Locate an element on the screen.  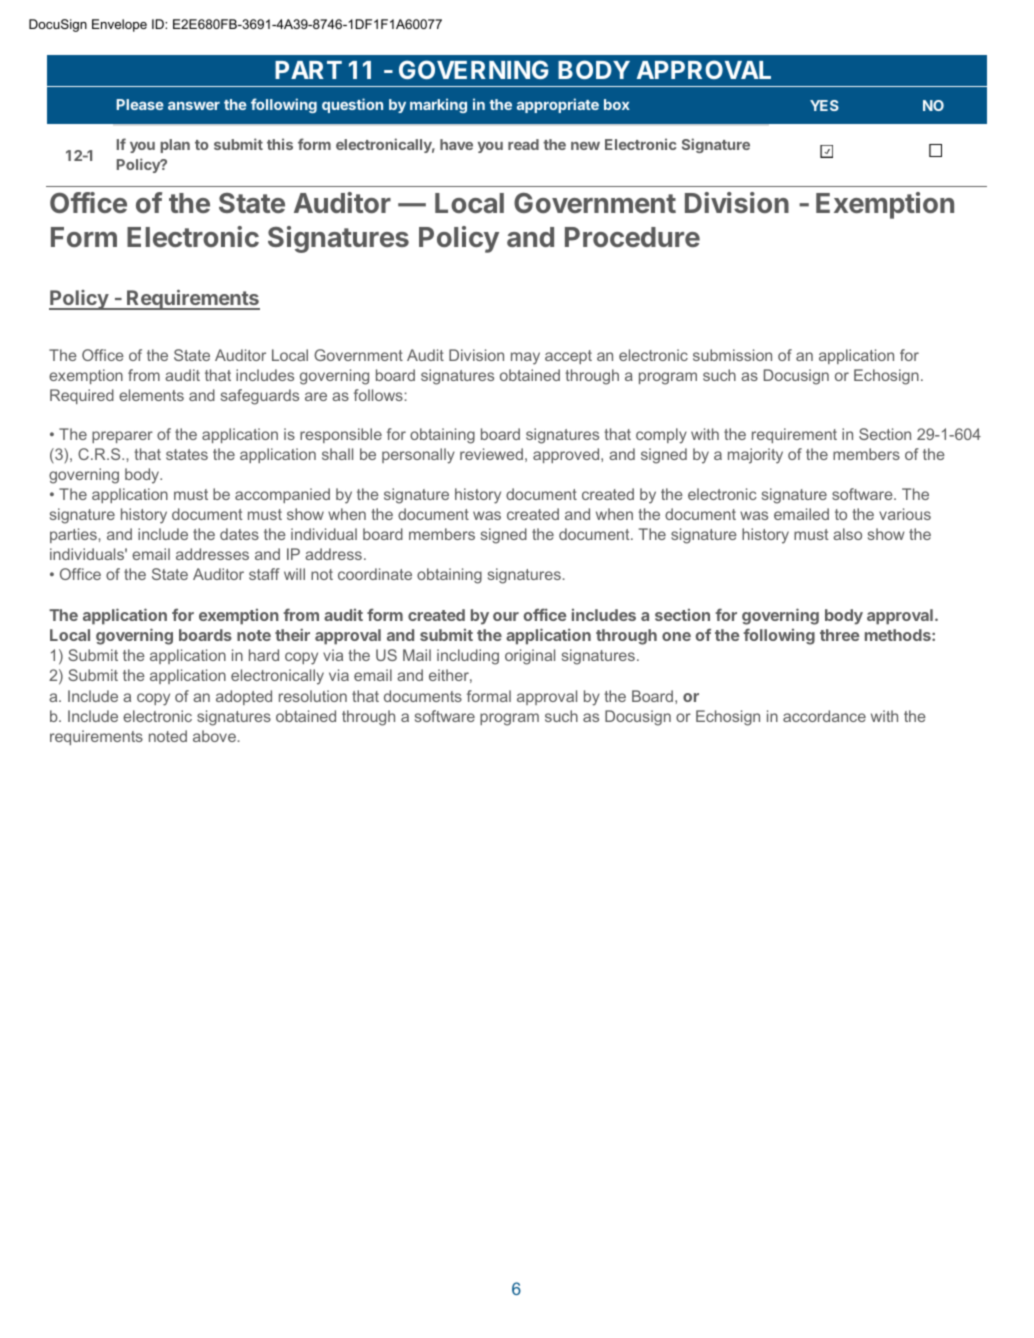
above is located at coordinates (214, 736).
